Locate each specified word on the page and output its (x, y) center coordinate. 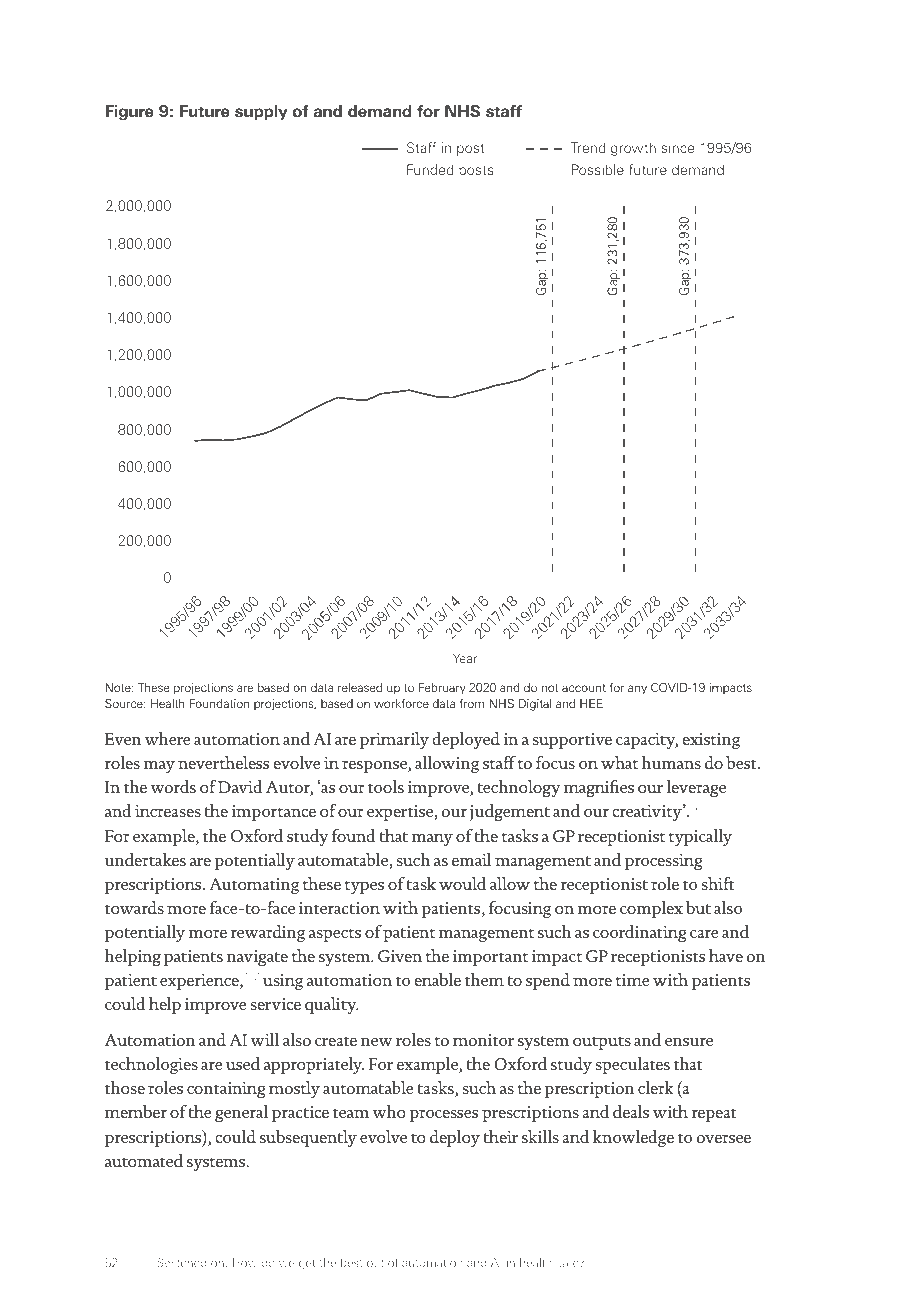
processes (443, 1116)
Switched (181, 1262)
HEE (591, 703)
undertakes (145, 859)
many (432, 840)
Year (465, 658)
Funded (430, 169)
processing (664, 862)
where (167, 738)
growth (633, 149)
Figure (130, 113)
